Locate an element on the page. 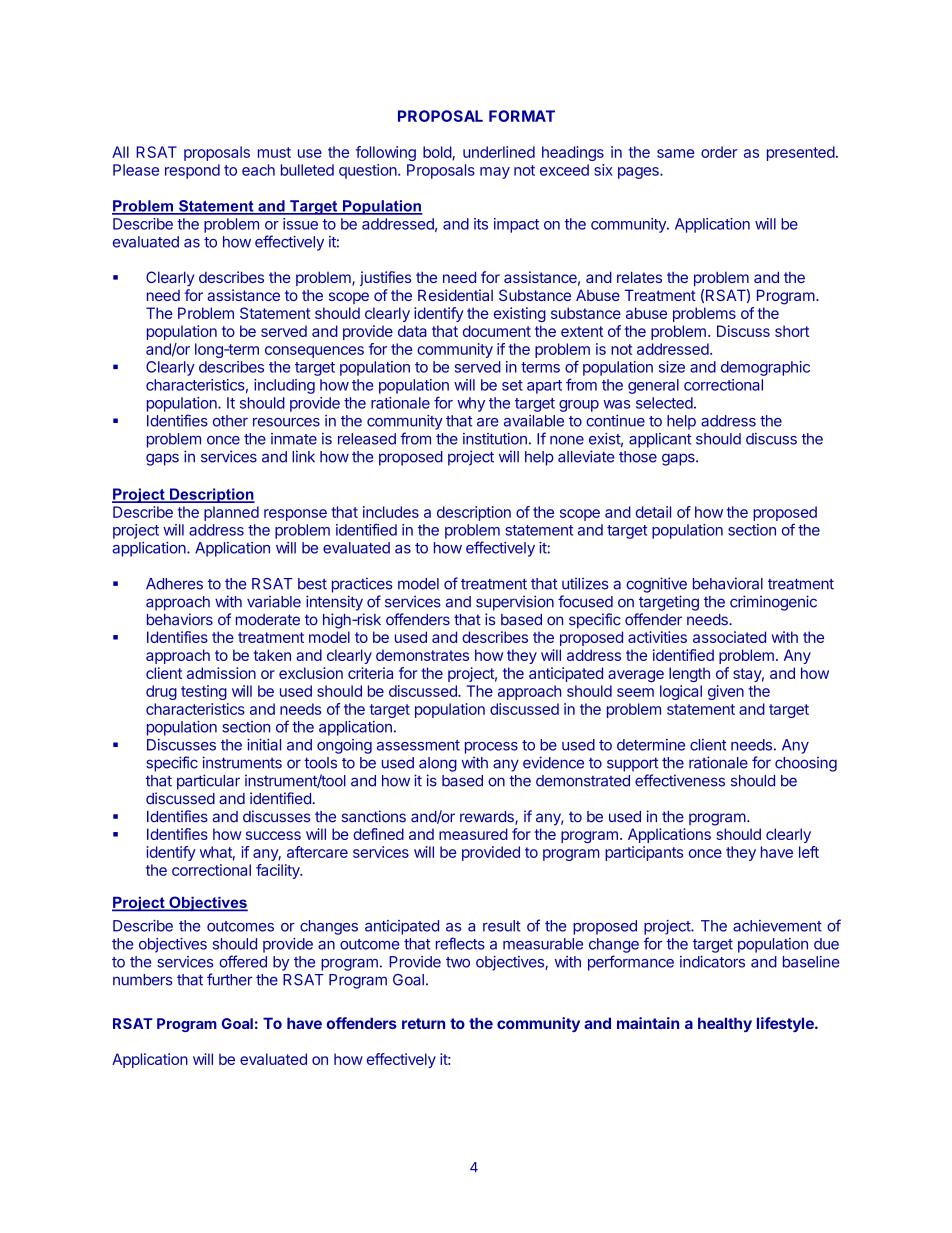 The height and width of the image is (1233, 952). two is located at coordinates (458, 962).
